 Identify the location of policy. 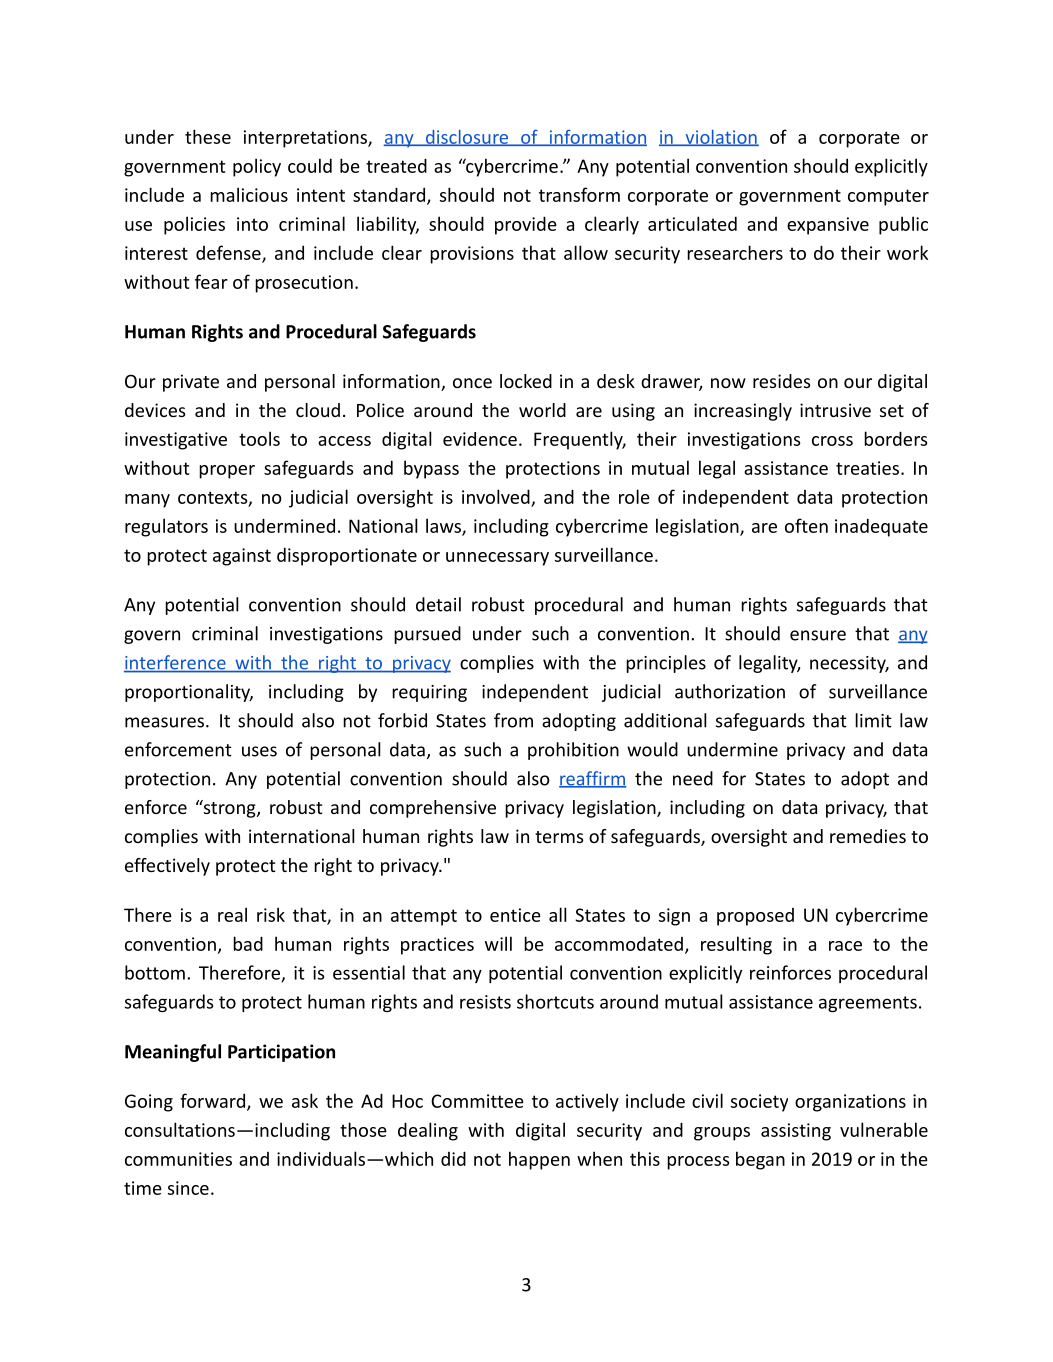
(257, 167).
